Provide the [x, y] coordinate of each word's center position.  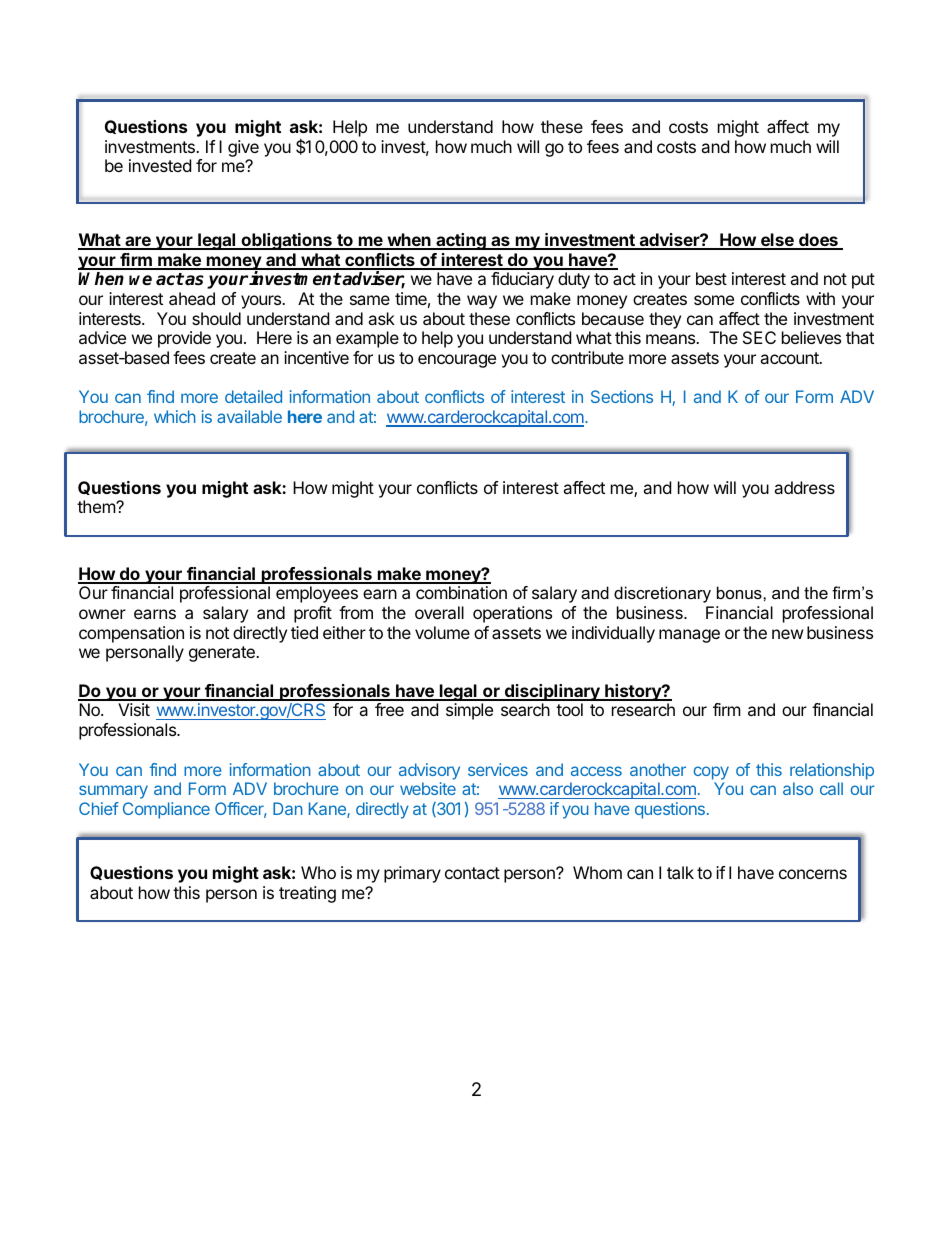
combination [461, 592]
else [777, 241]
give [243, 148]
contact [472, 873]
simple [469, 711]
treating [307, 894]
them [97, 506]
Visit [134, 709]
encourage [457, 361]
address [804, 487]
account [790, 358]
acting [461, 241]
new [788, 634]
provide [184, 339]
